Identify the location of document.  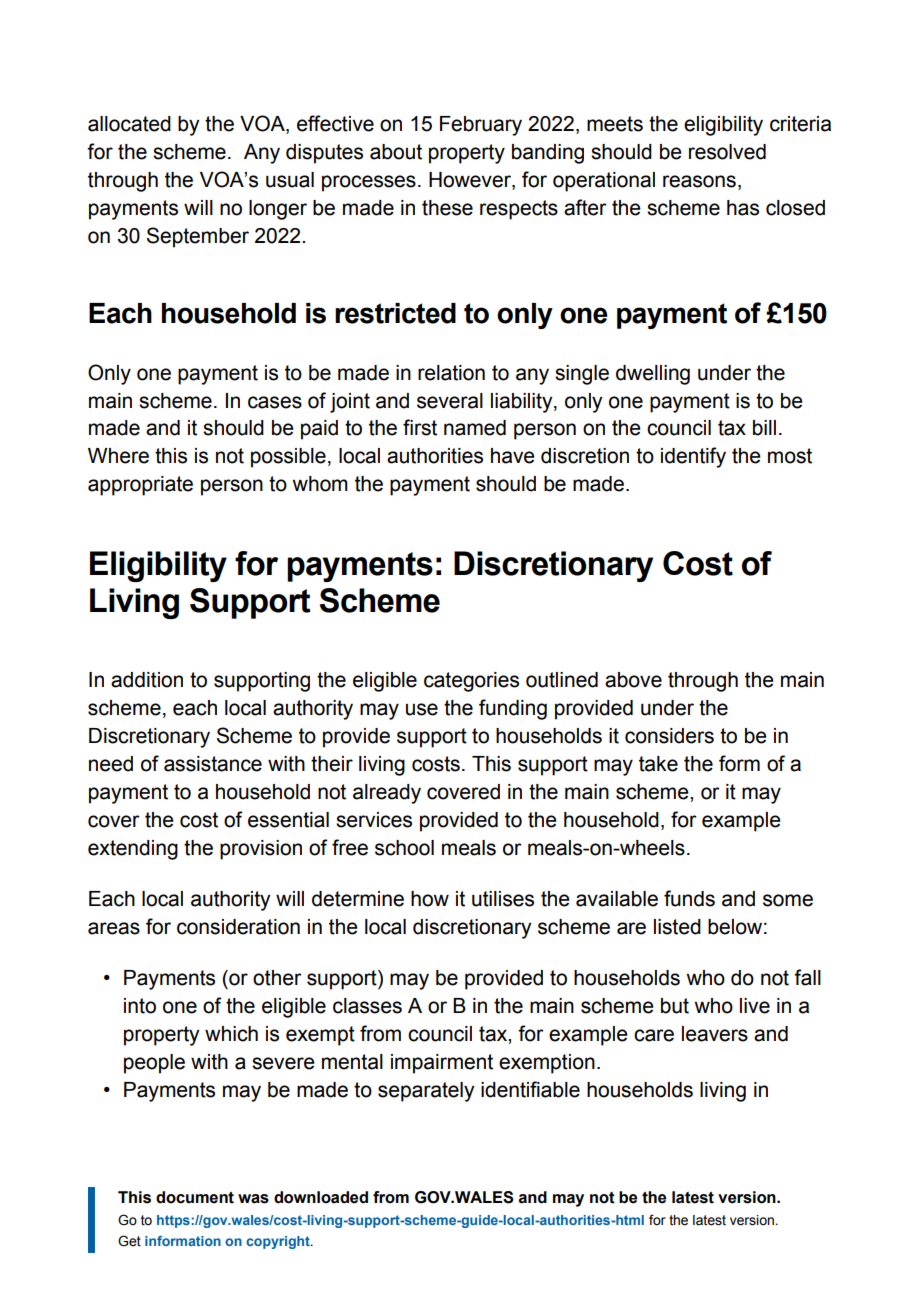
(195, 1197).
